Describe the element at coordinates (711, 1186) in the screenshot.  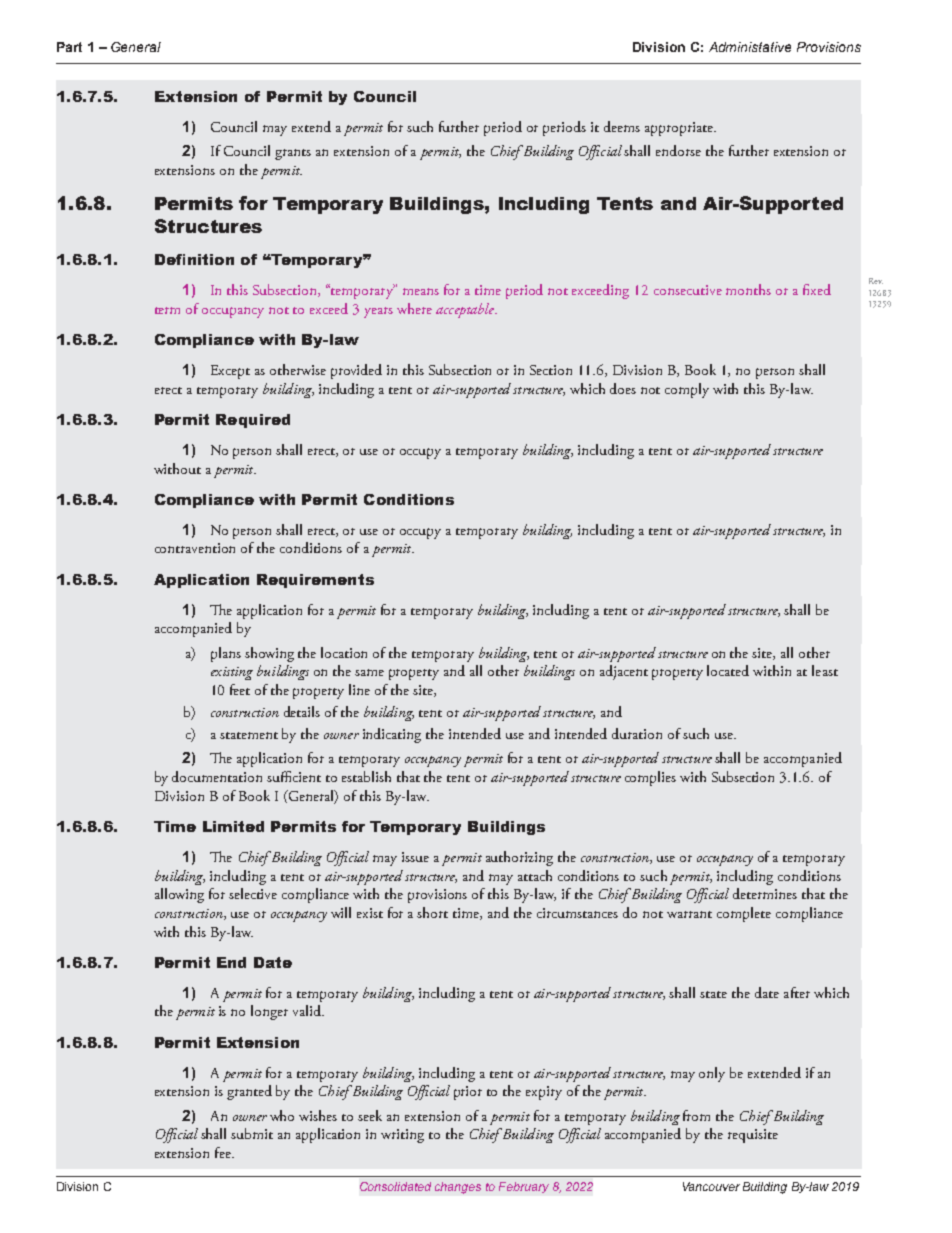
I see `Vancouver` at that location.
